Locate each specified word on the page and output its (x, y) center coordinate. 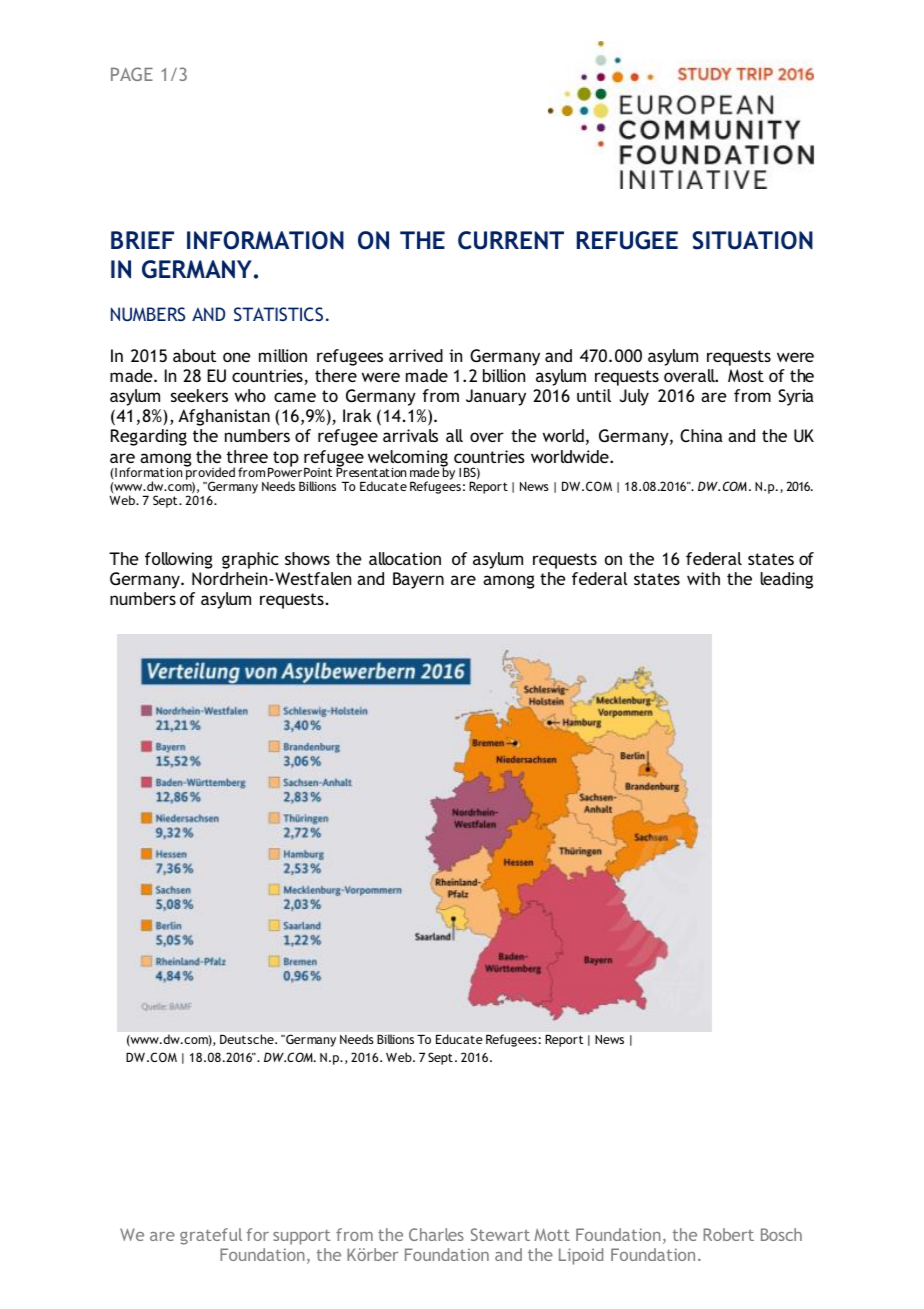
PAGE (132, 74)
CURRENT (511, 240)
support (302, 1237)
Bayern (418, 580)
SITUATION (753, 240)
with (703, 578)
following (178, 560)
